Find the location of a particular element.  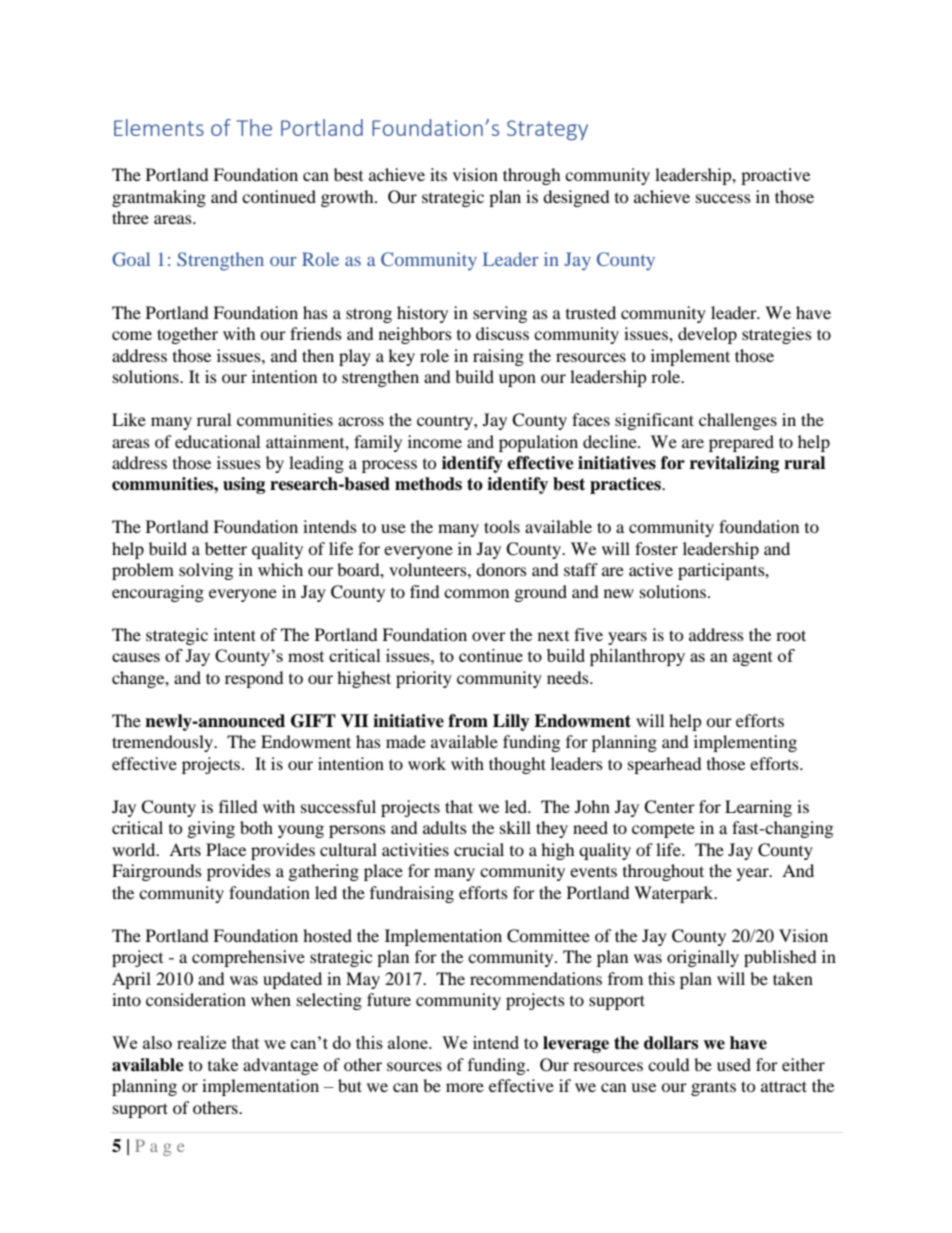

better is located at coordinates (226, 548).
